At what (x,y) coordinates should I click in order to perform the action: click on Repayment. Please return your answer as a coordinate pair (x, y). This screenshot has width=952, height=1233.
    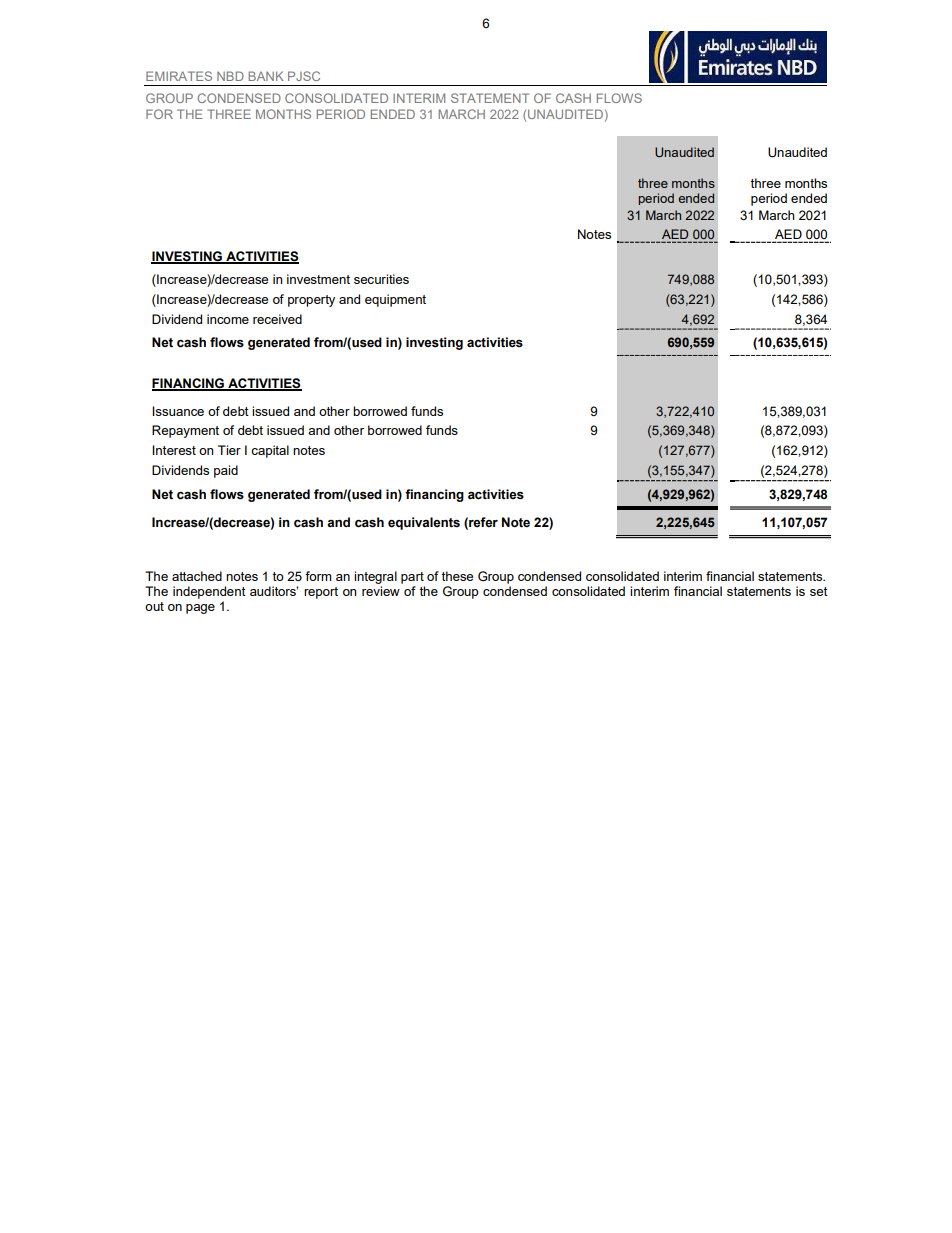
    Looking at the image, I should click on (185, 431).
